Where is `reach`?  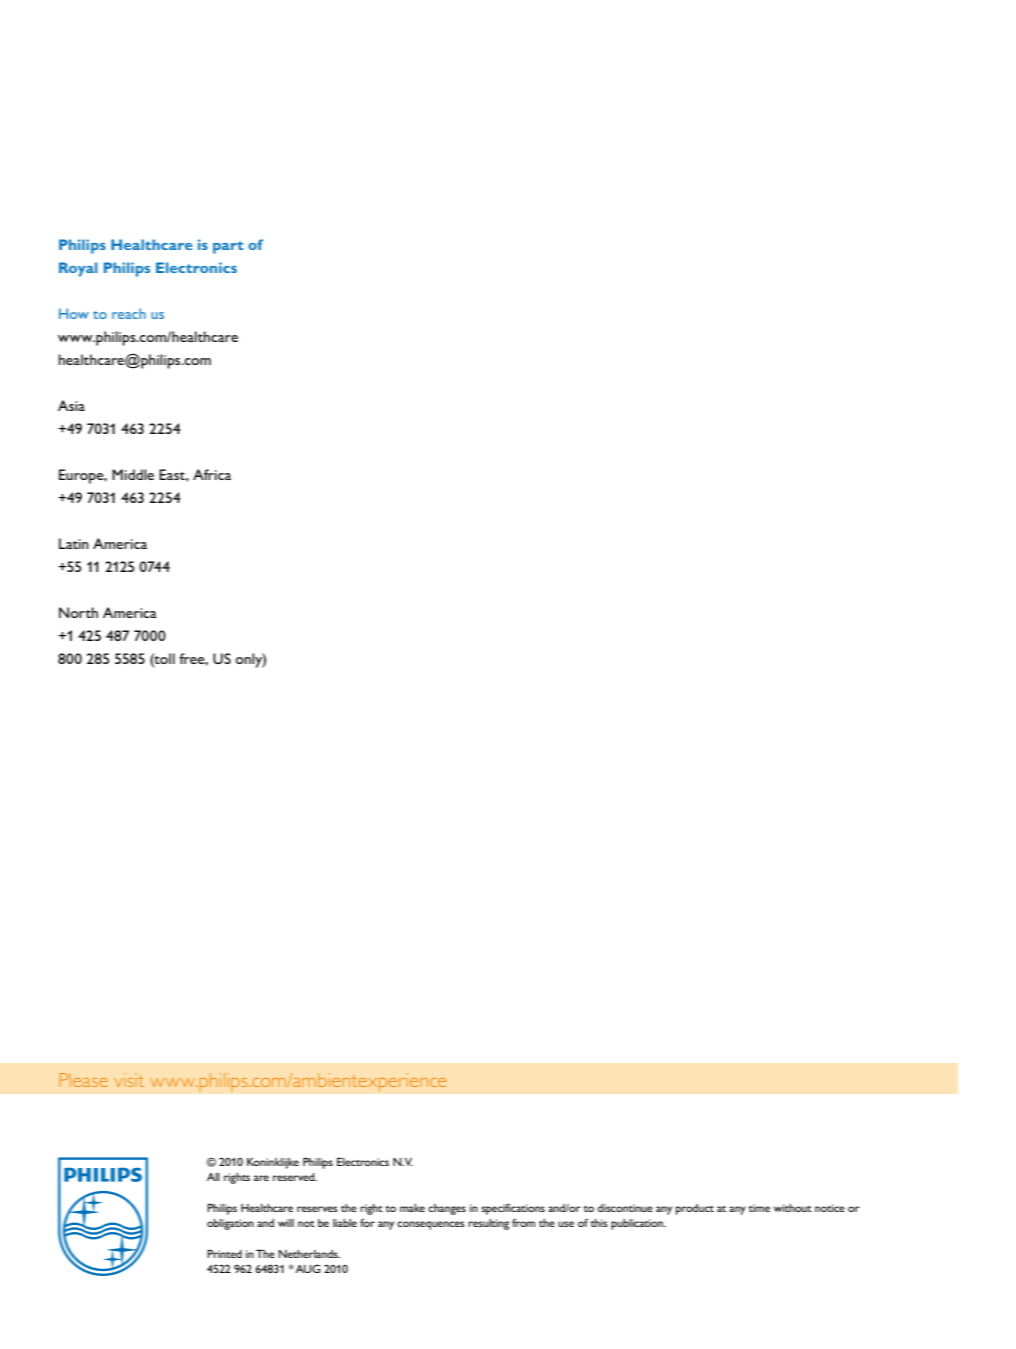
reach is located at coordinates (129, 313).
